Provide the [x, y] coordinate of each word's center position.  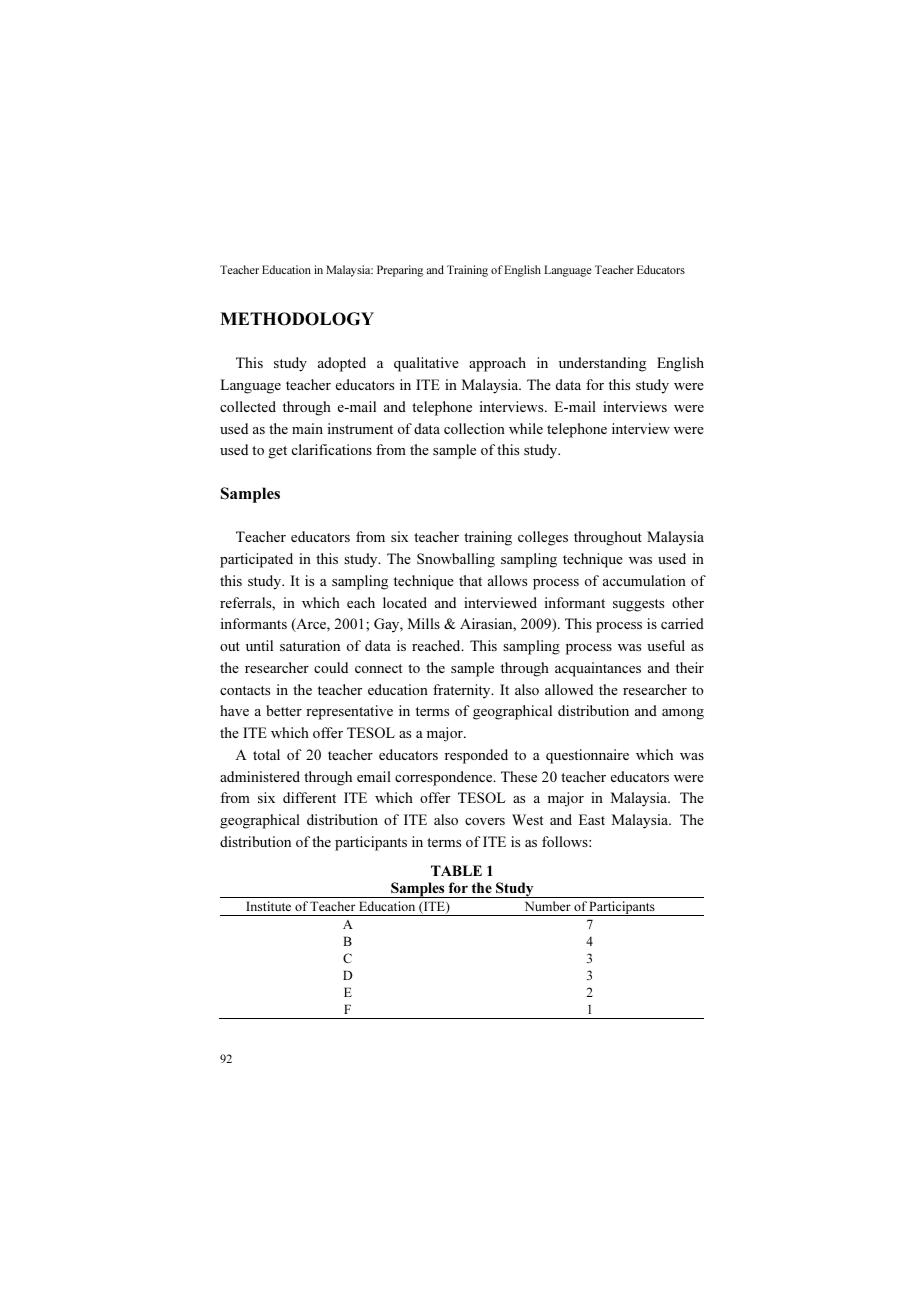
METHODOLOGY [297, 319]
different [309, 797]
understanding [603, 364]
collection [474, 428]
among [683, 714]
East [592, 819]
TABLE [456, 870]
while [526, 428]
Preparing [400, 271]
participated [256, 560]
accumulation [644, 580]
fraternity [463, 691]
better [284, 710]
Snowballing [456, 560]
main [307, 428]
